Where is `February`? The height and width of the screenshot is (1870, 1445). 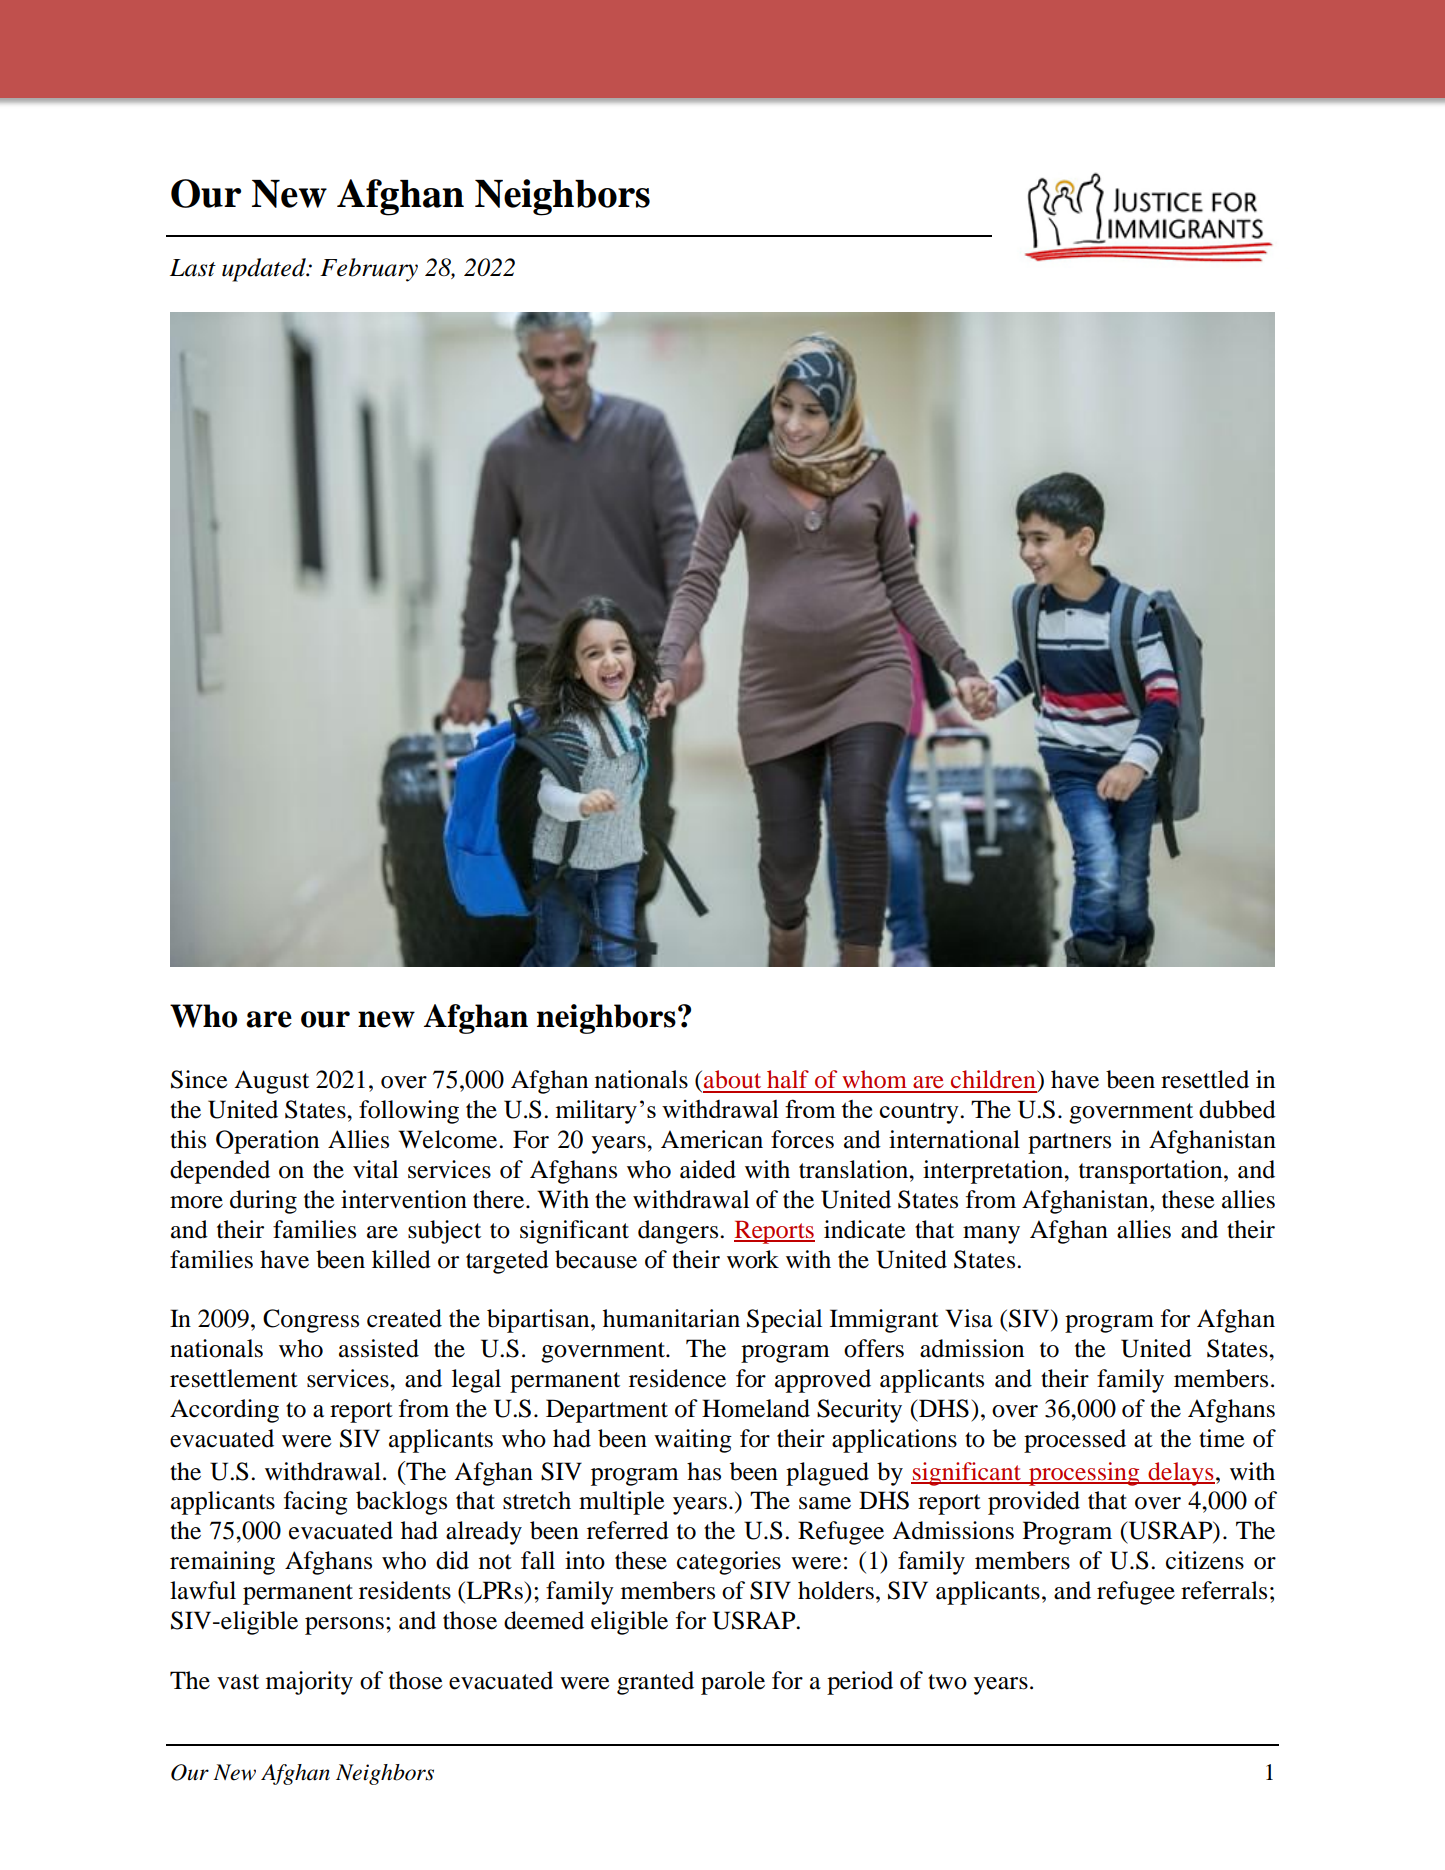
February is located at coordinates (369, 270).
